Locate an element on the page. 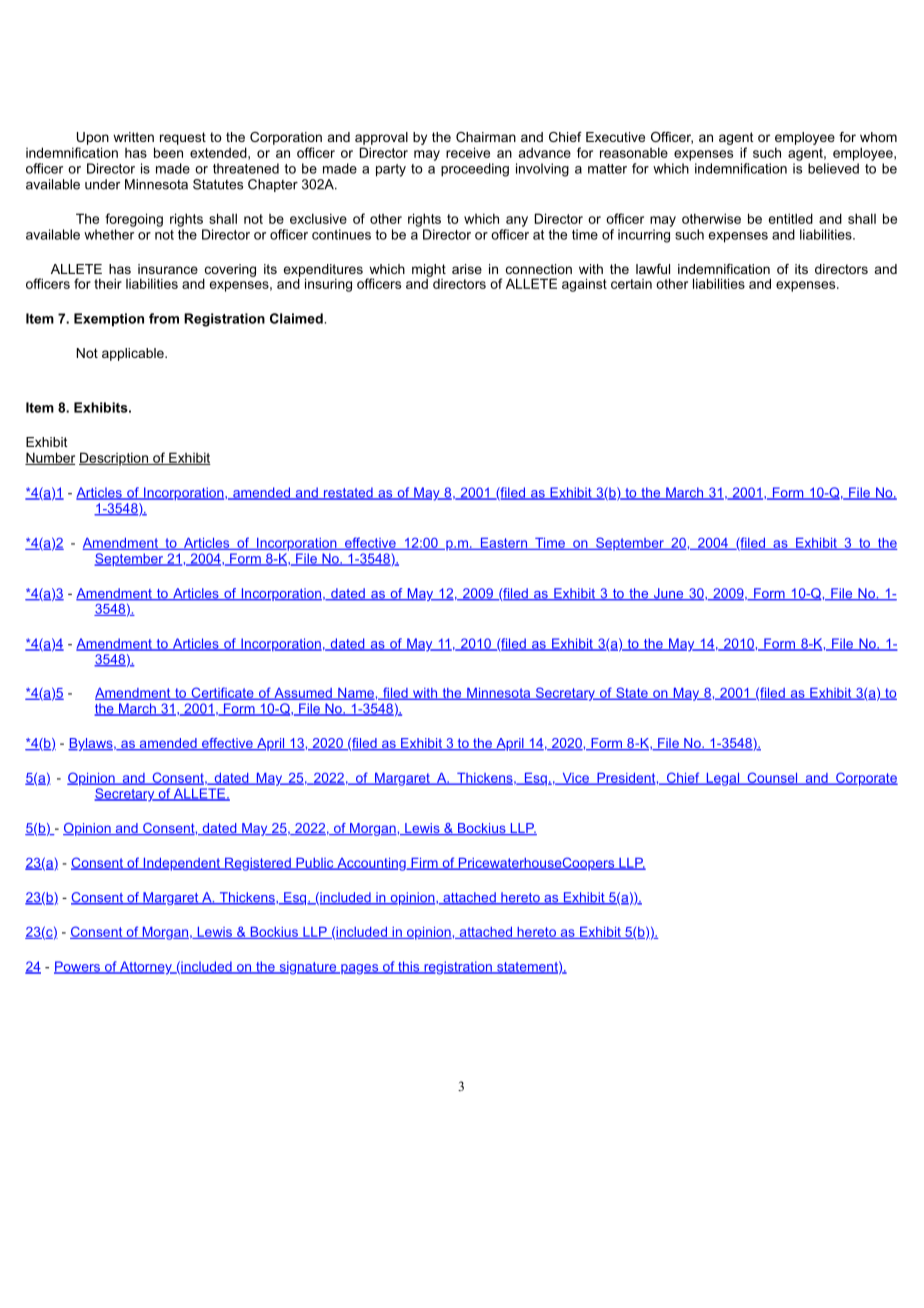 Image resolution: width=924 pixels, height=1308 pixels. Description is located at coordinates (114, 459).
